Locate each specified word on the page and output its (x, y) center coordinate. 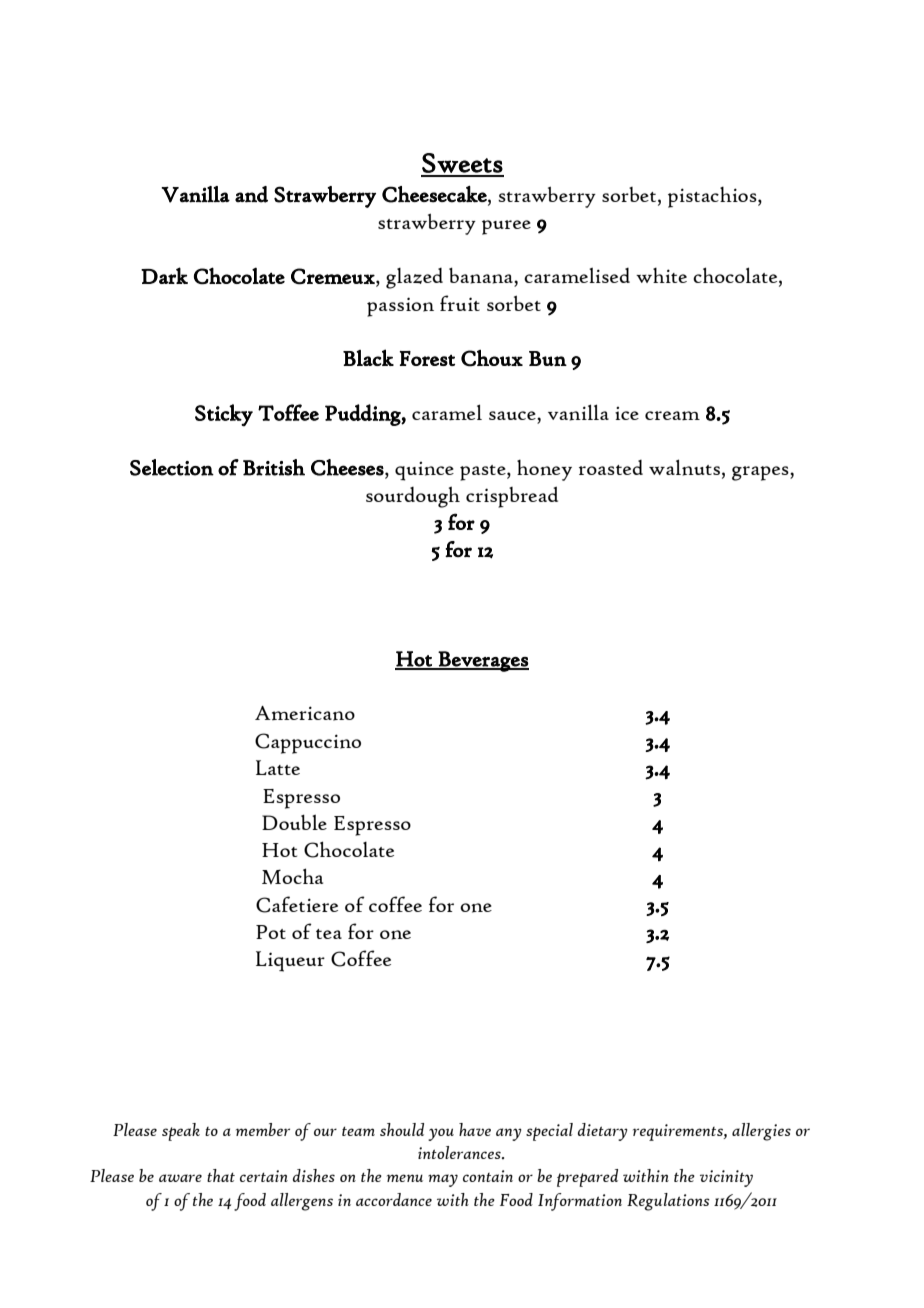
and (251, 194)
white (661, 275)
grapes (761, 473)
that (221, 1175)
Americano (305, 713)
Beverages (483, 661)
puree (506, 227)
